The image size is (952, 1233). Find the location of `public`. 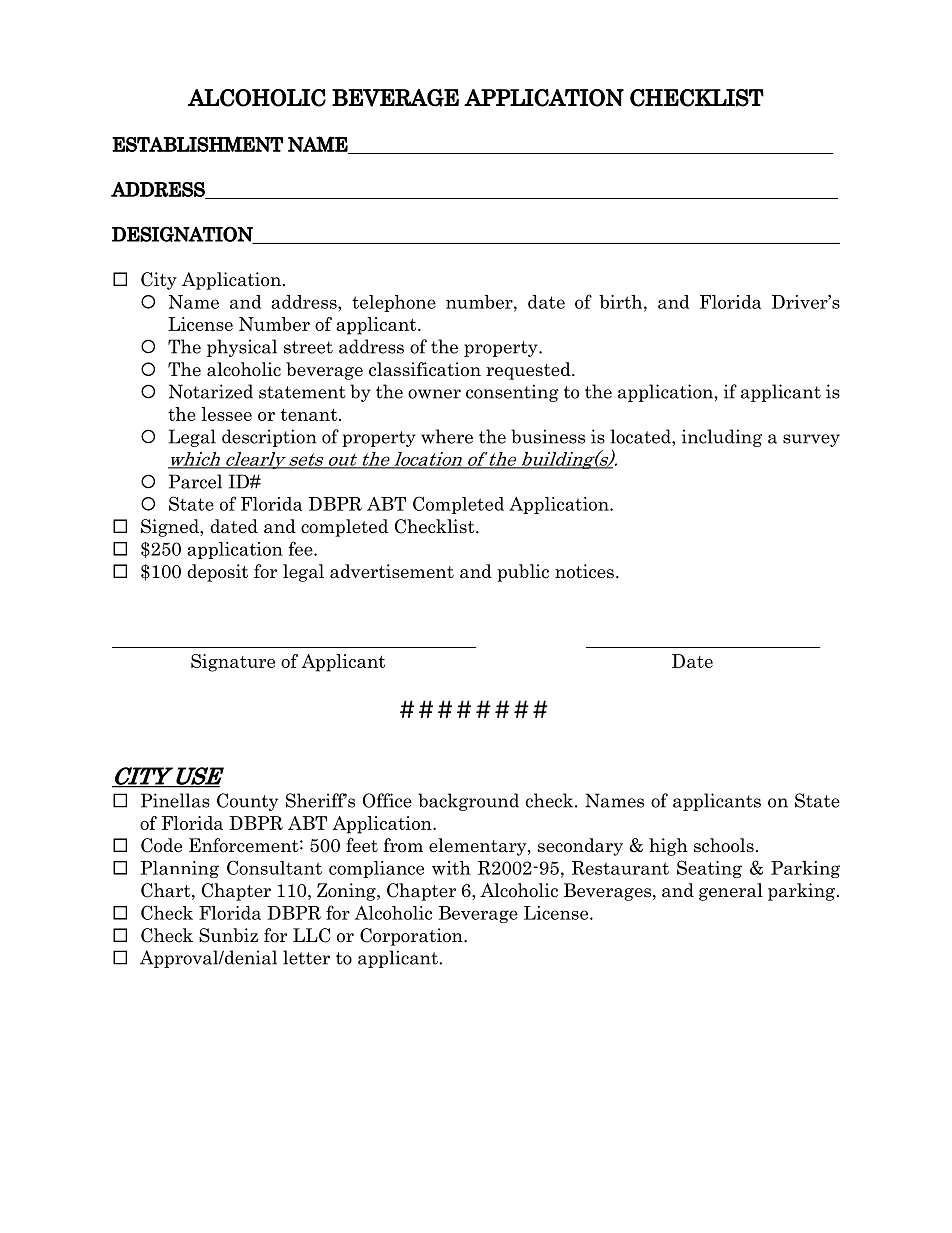

public is located at coordinates (523, 573).
